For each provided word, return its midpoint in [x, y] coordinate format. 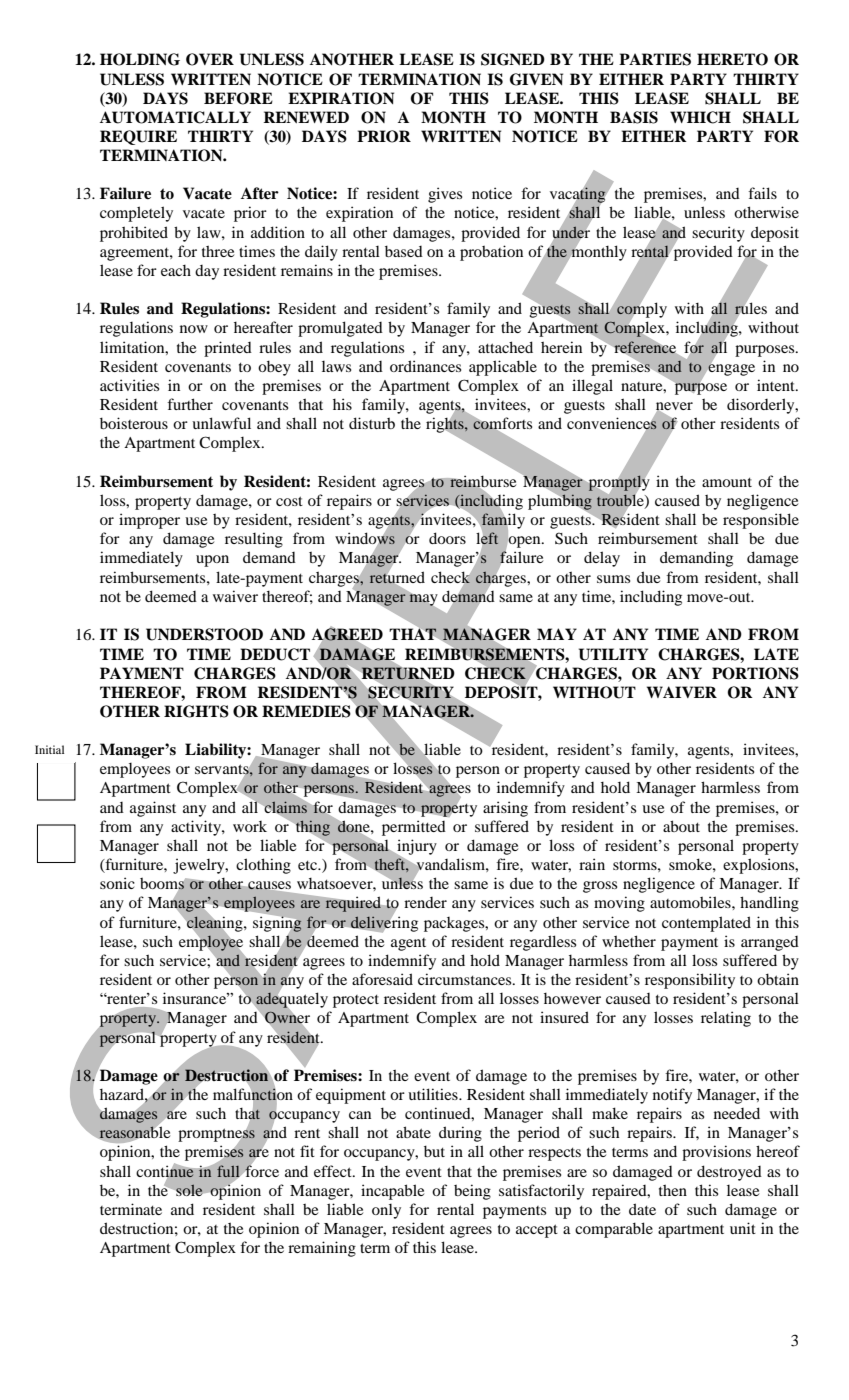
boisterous [134, 423]
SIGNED [513, 59]
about [681, 826]
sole [189, 1190]
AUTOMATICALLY [175, 117]
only [386, 1211]
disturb [372, 423]
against [153, 809]
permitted [414, 828]
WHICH [700, 117]
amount [727, 482]
